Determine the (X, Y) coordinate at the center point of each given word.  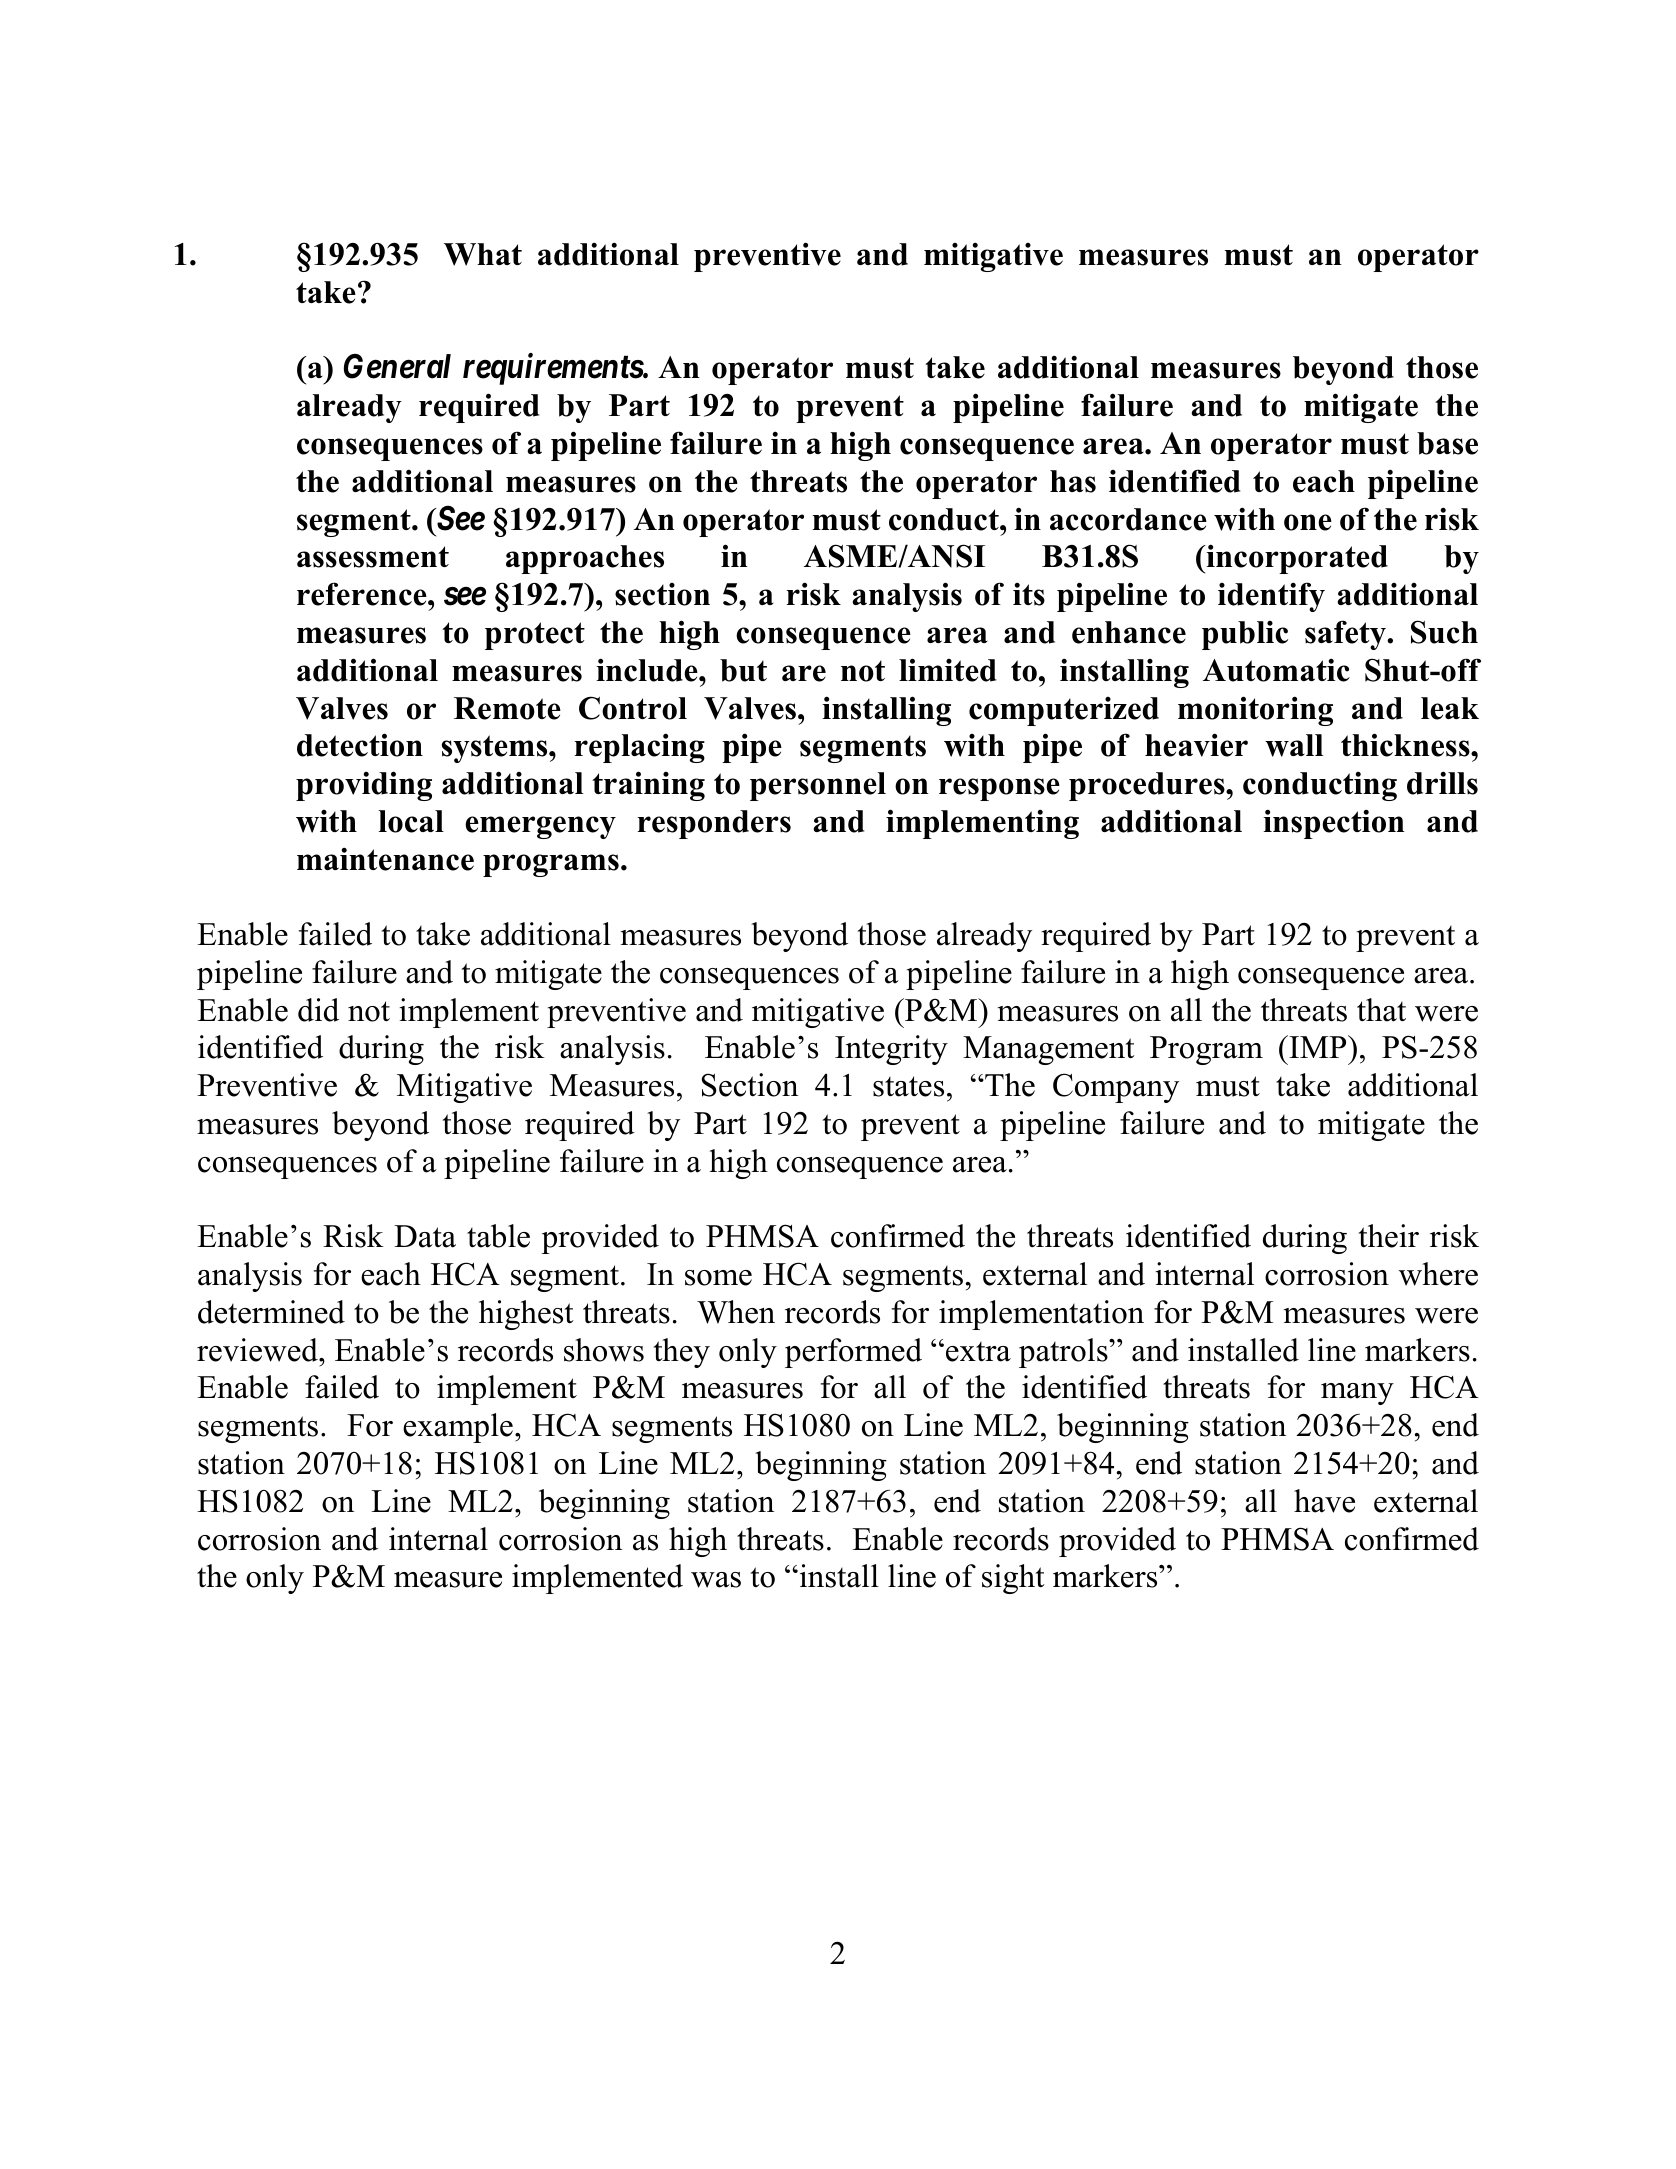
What (483, 254)
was (716, 1580)
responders (714, 824)
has (1073, 481)
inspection (1334, 824)
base (1447, 443)
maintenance (385, 859)
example (458, 1428)
